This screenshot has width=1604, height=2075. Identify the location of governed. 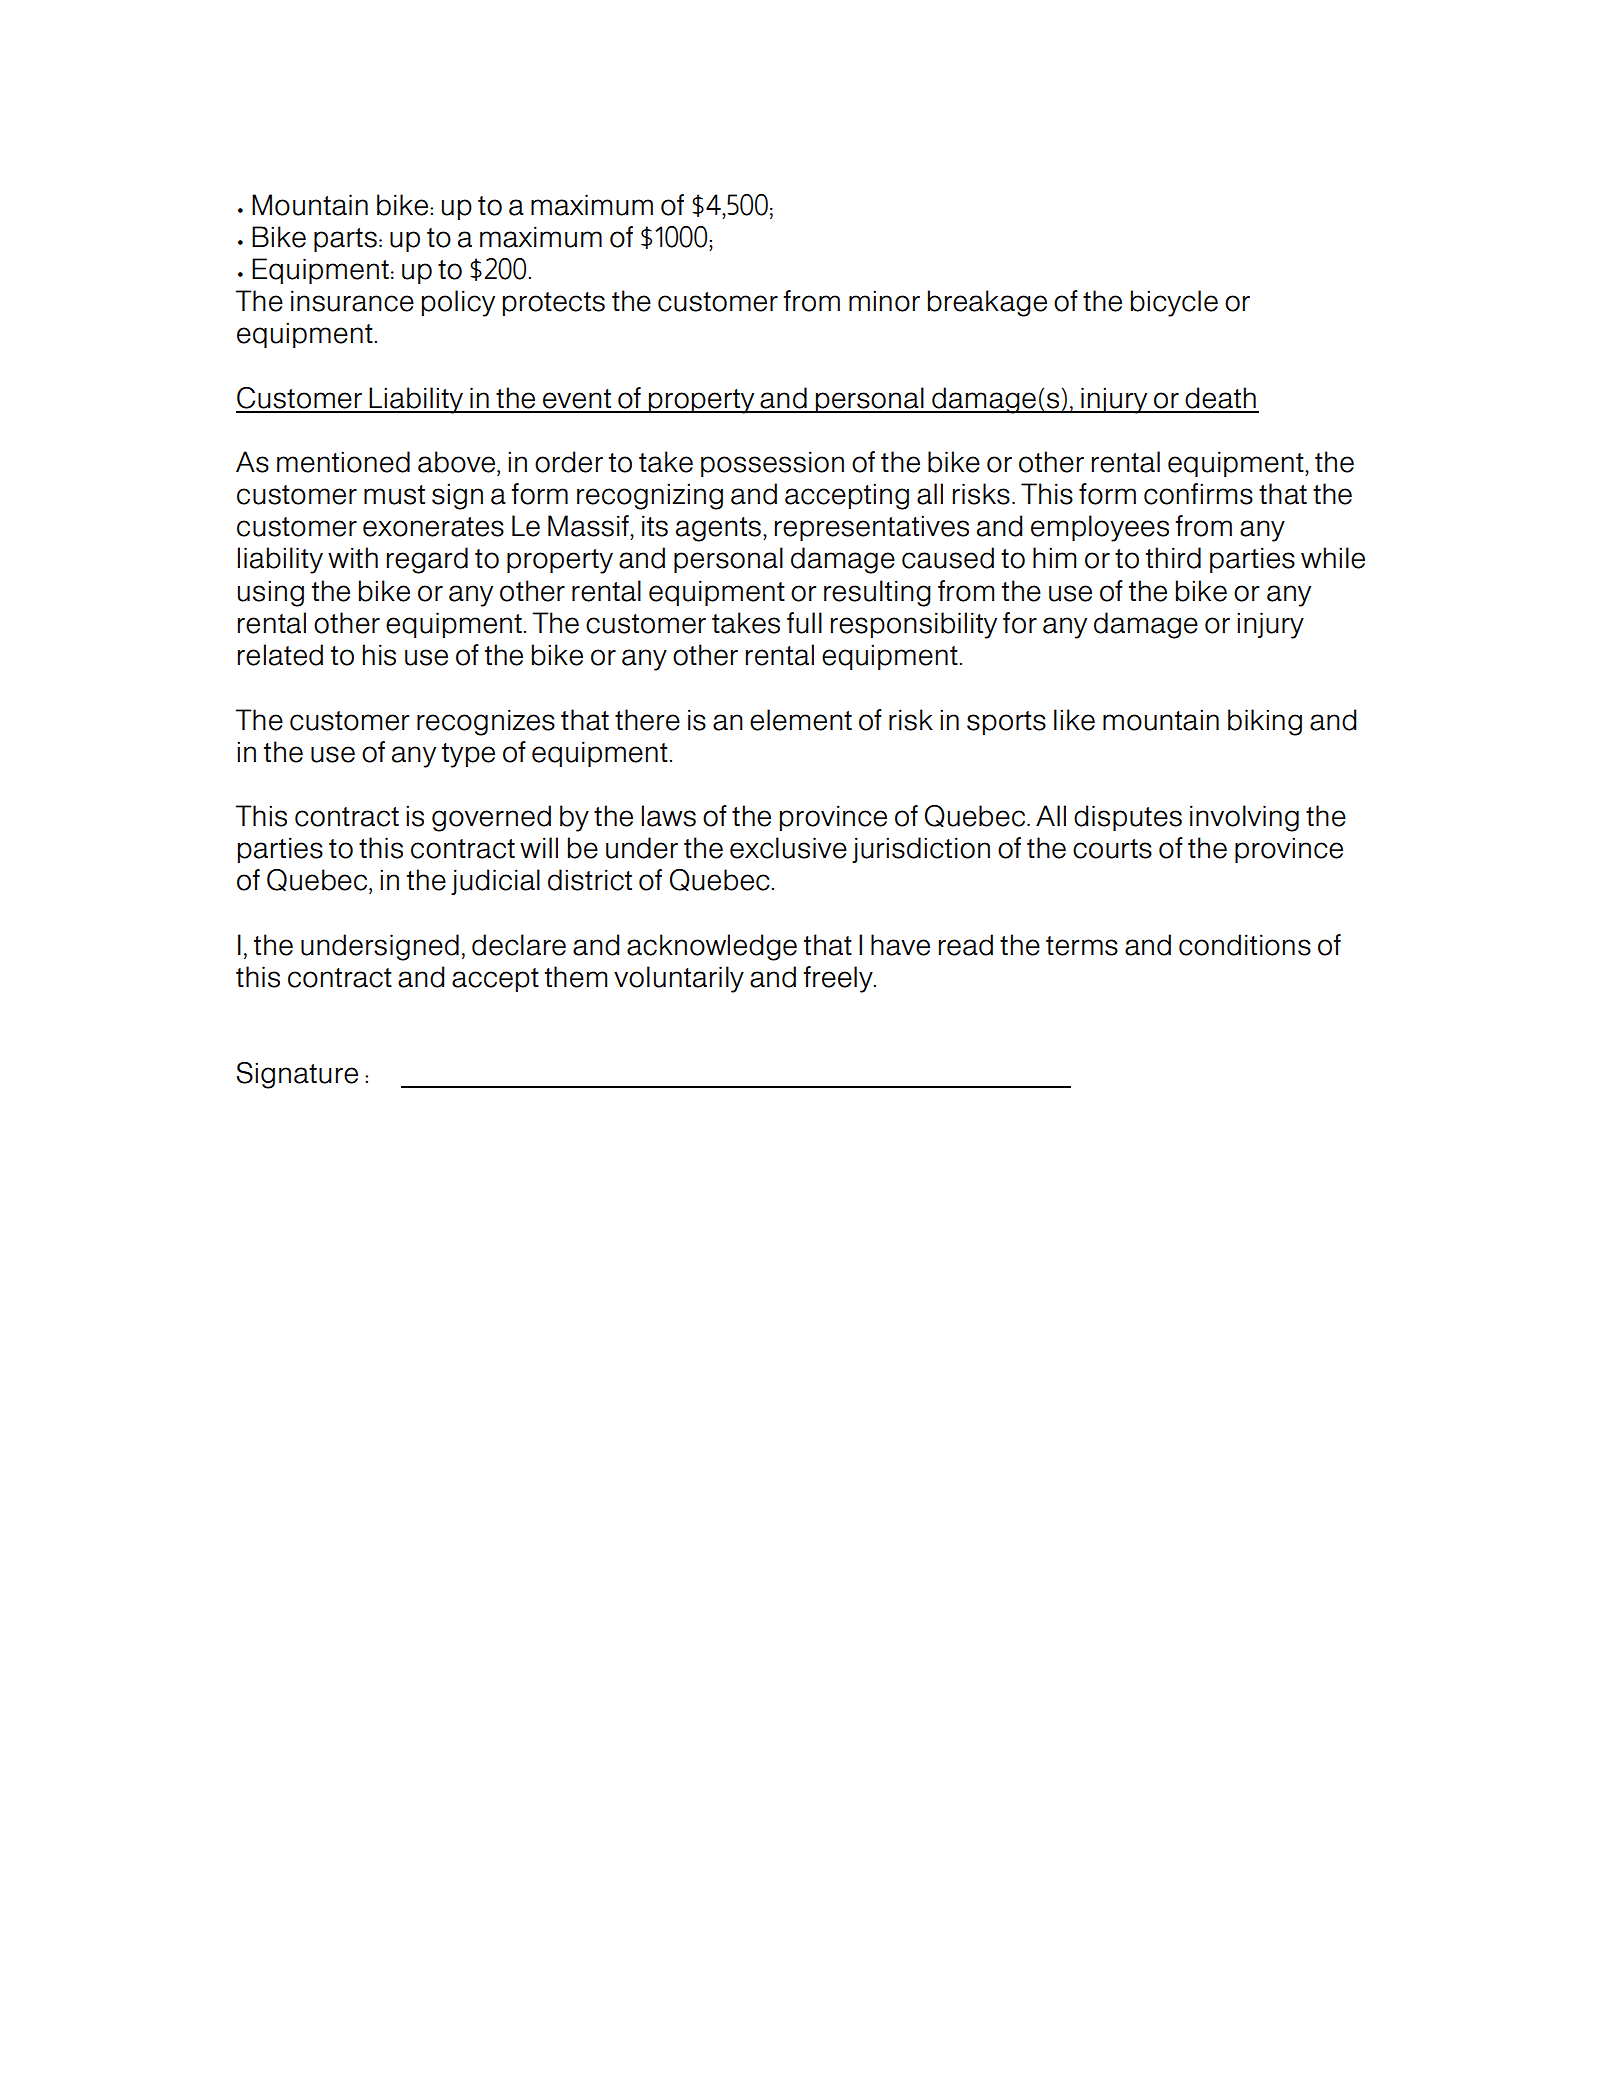
(491, 818).
